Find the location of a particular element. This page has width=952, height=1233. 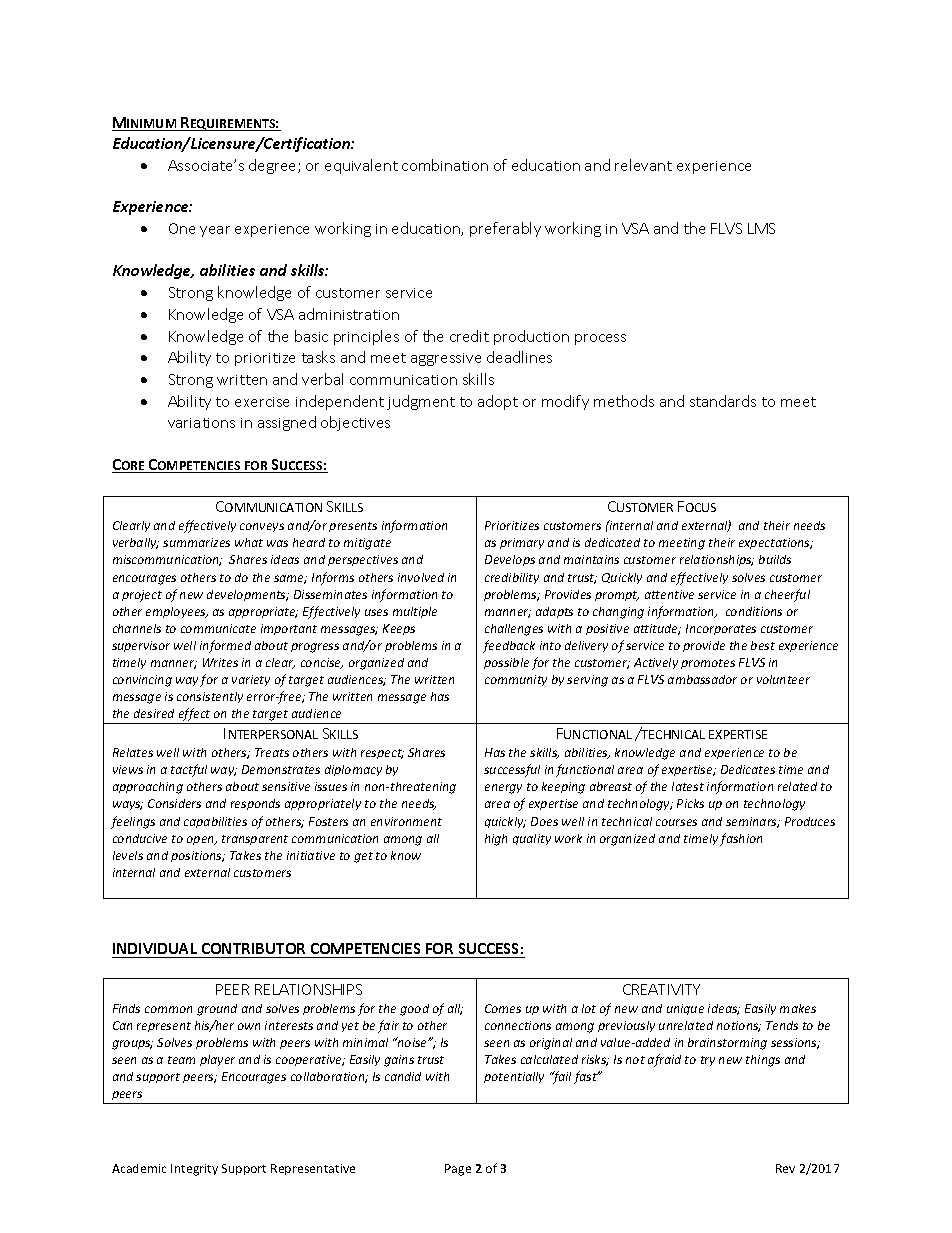

possible is located at coordinates (506, 663).
